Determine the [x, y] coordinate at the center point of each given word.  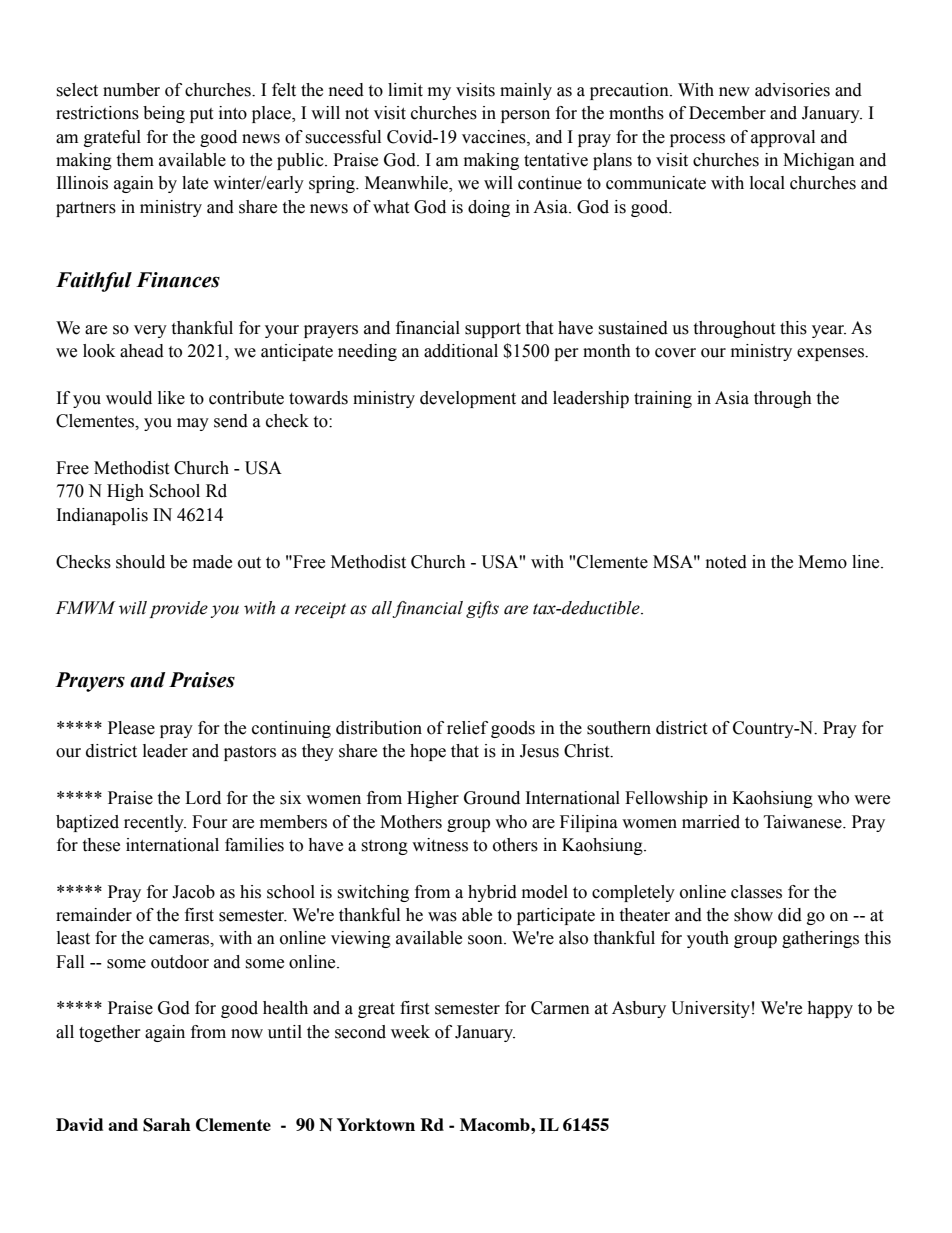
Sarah [167, 1125]
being [164, 114]
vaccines [495, 137]
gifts [482, 609]
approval [783, 138]
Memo [822, 562]
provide [178, 609]
